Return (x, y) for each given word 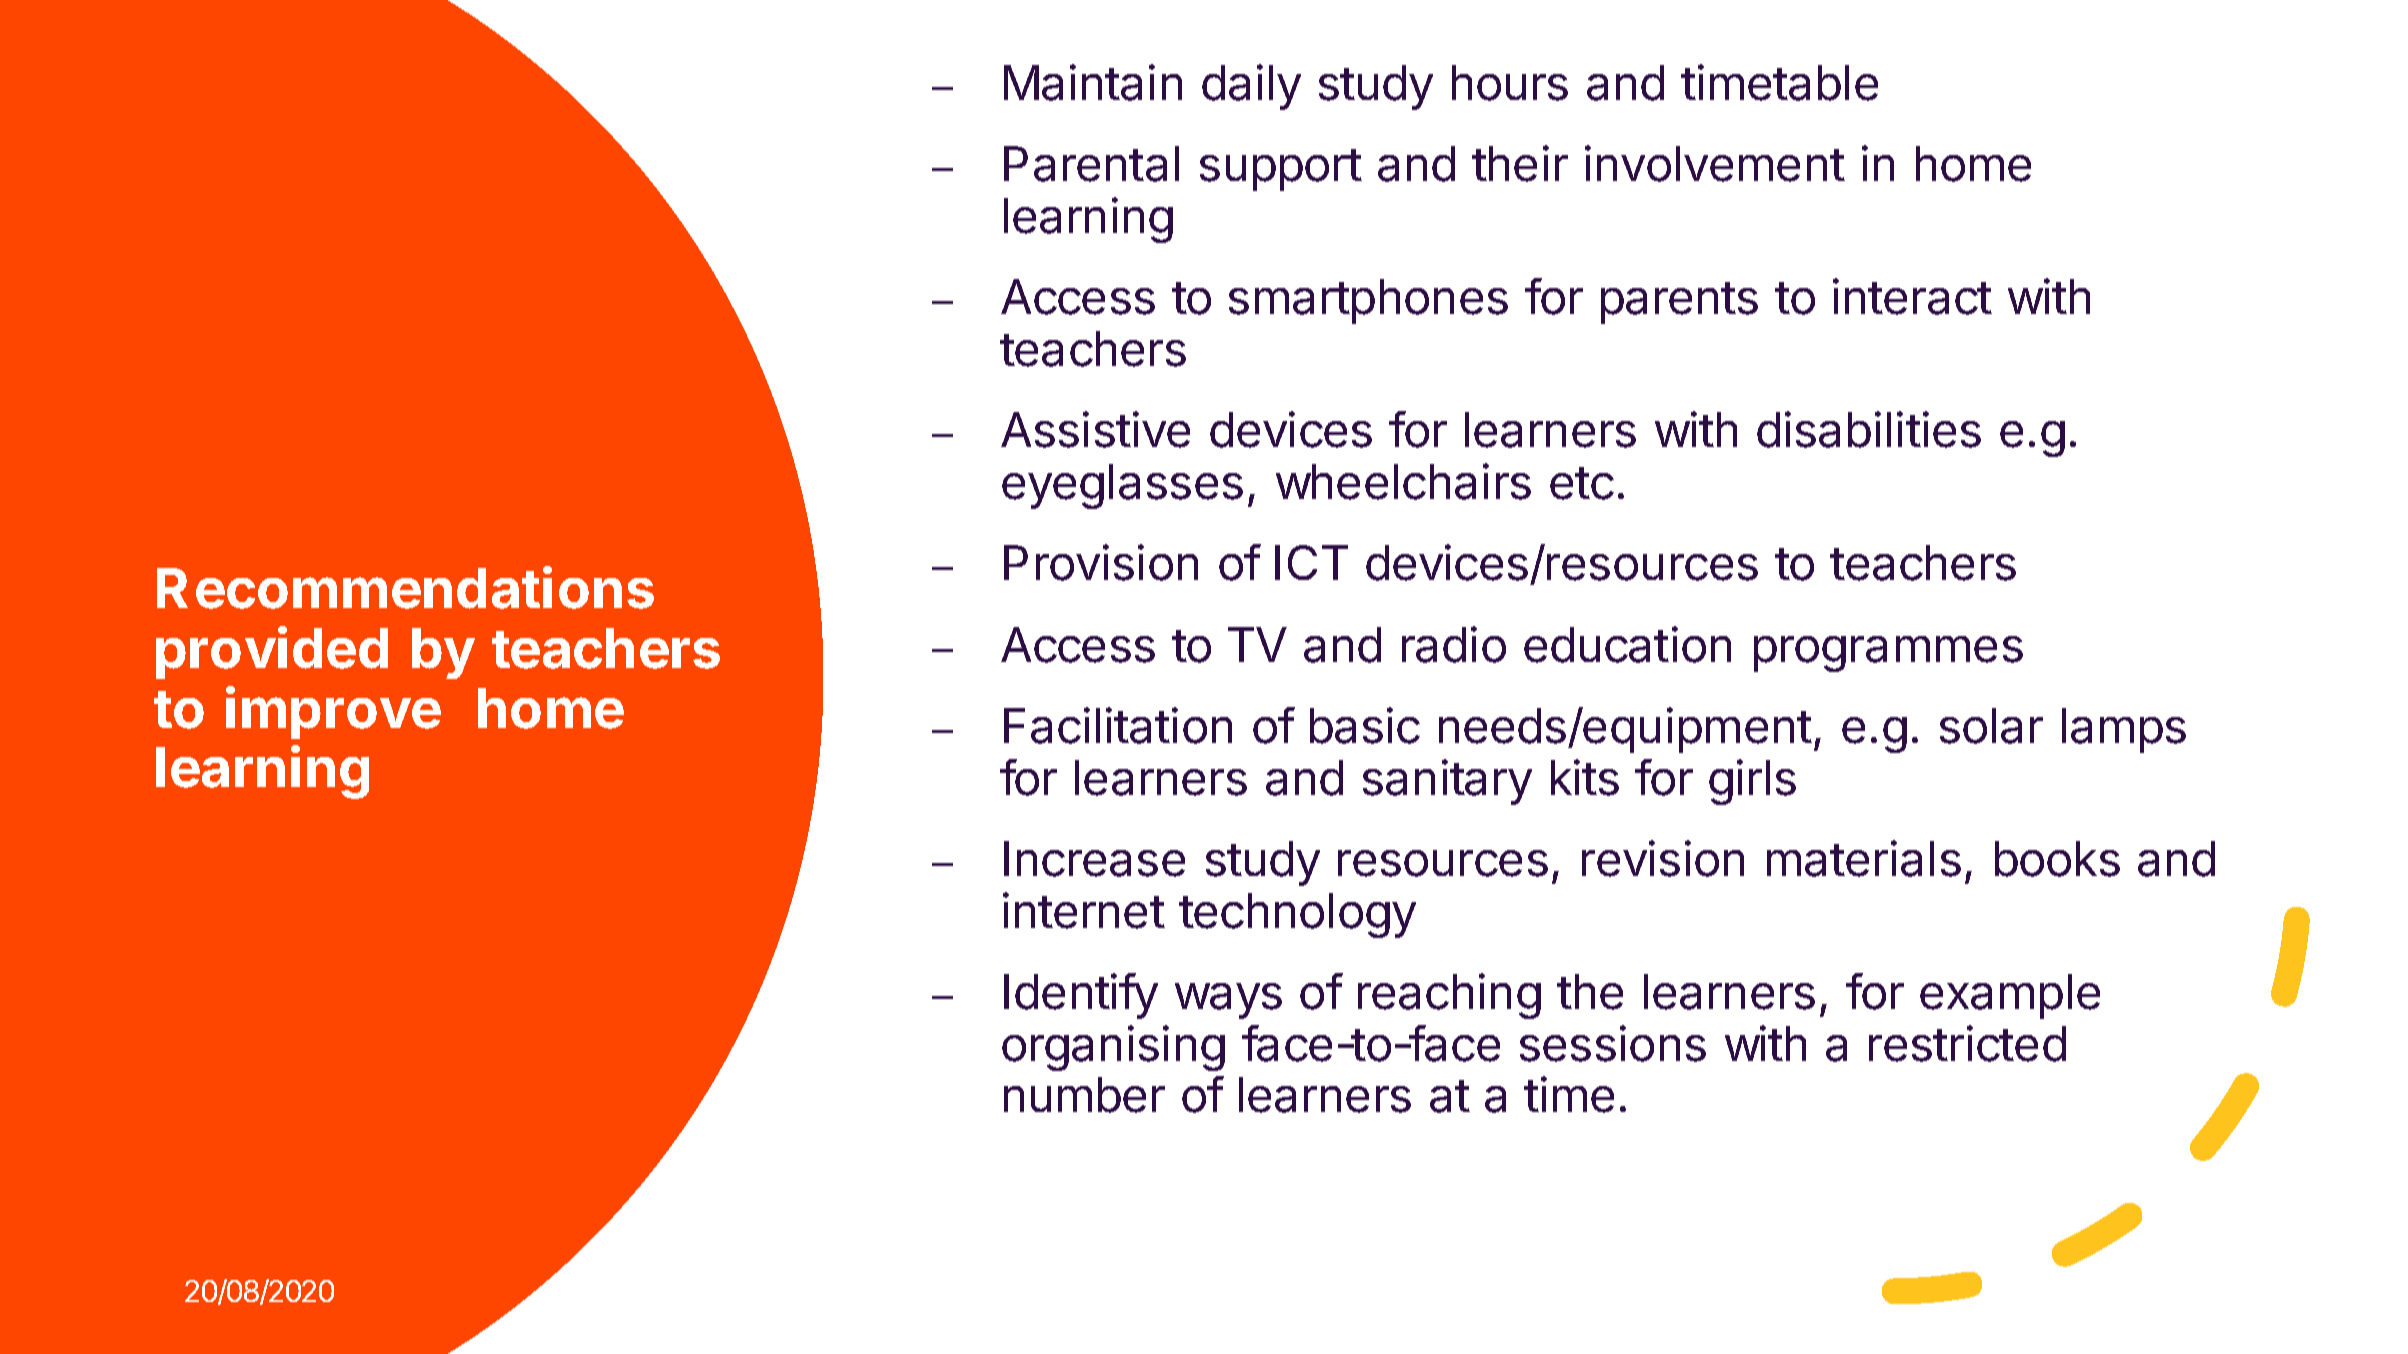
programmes (1888, 654)
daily (1251, 87)
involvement (1715, 163)
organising (1113, 1048)
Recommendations (405, 588)
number (1084, 1095)
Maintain (1093, 82)
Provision (1101, 562)
